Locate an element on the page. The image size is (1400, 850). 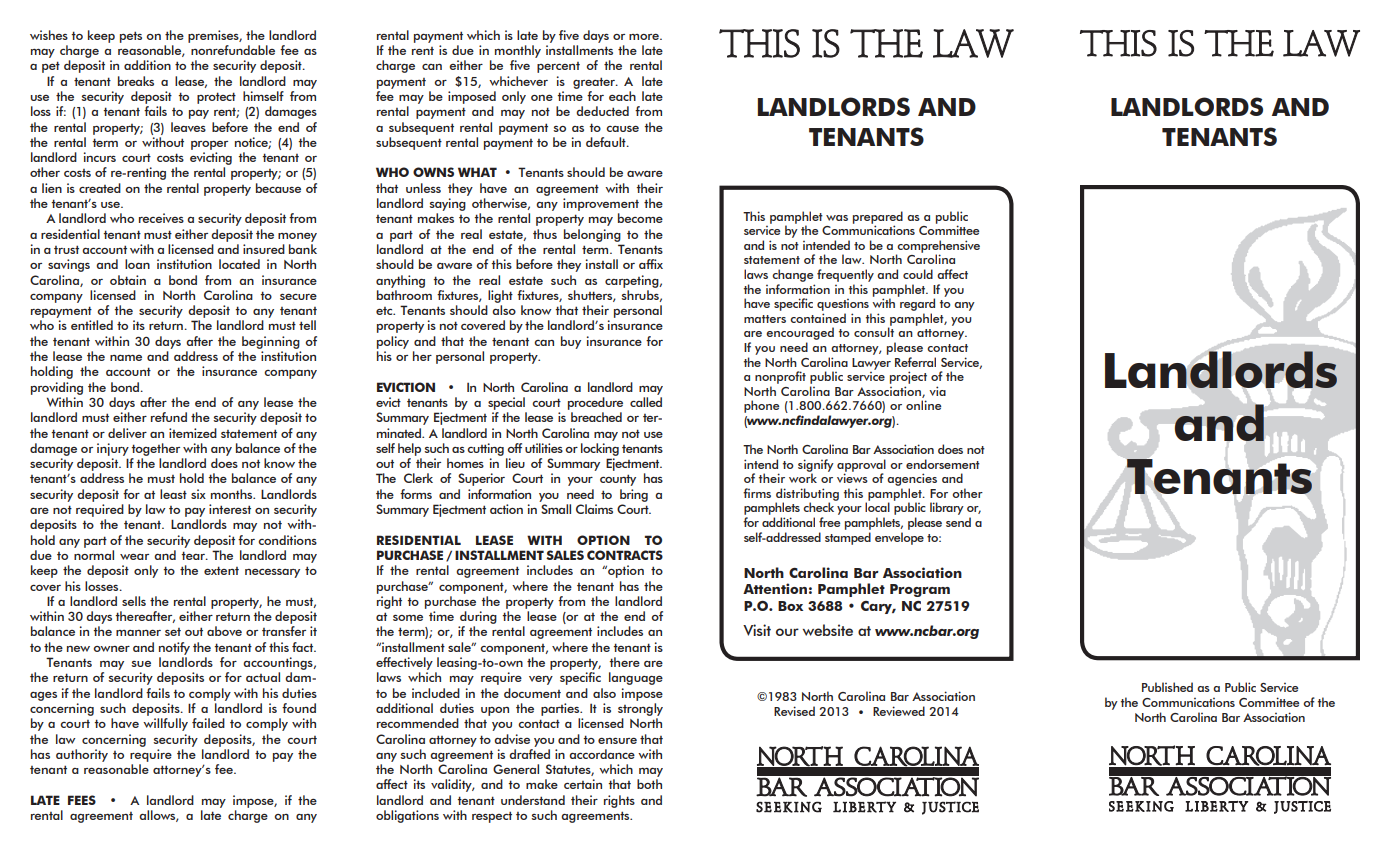
during is located at coordinates (478, 617).
